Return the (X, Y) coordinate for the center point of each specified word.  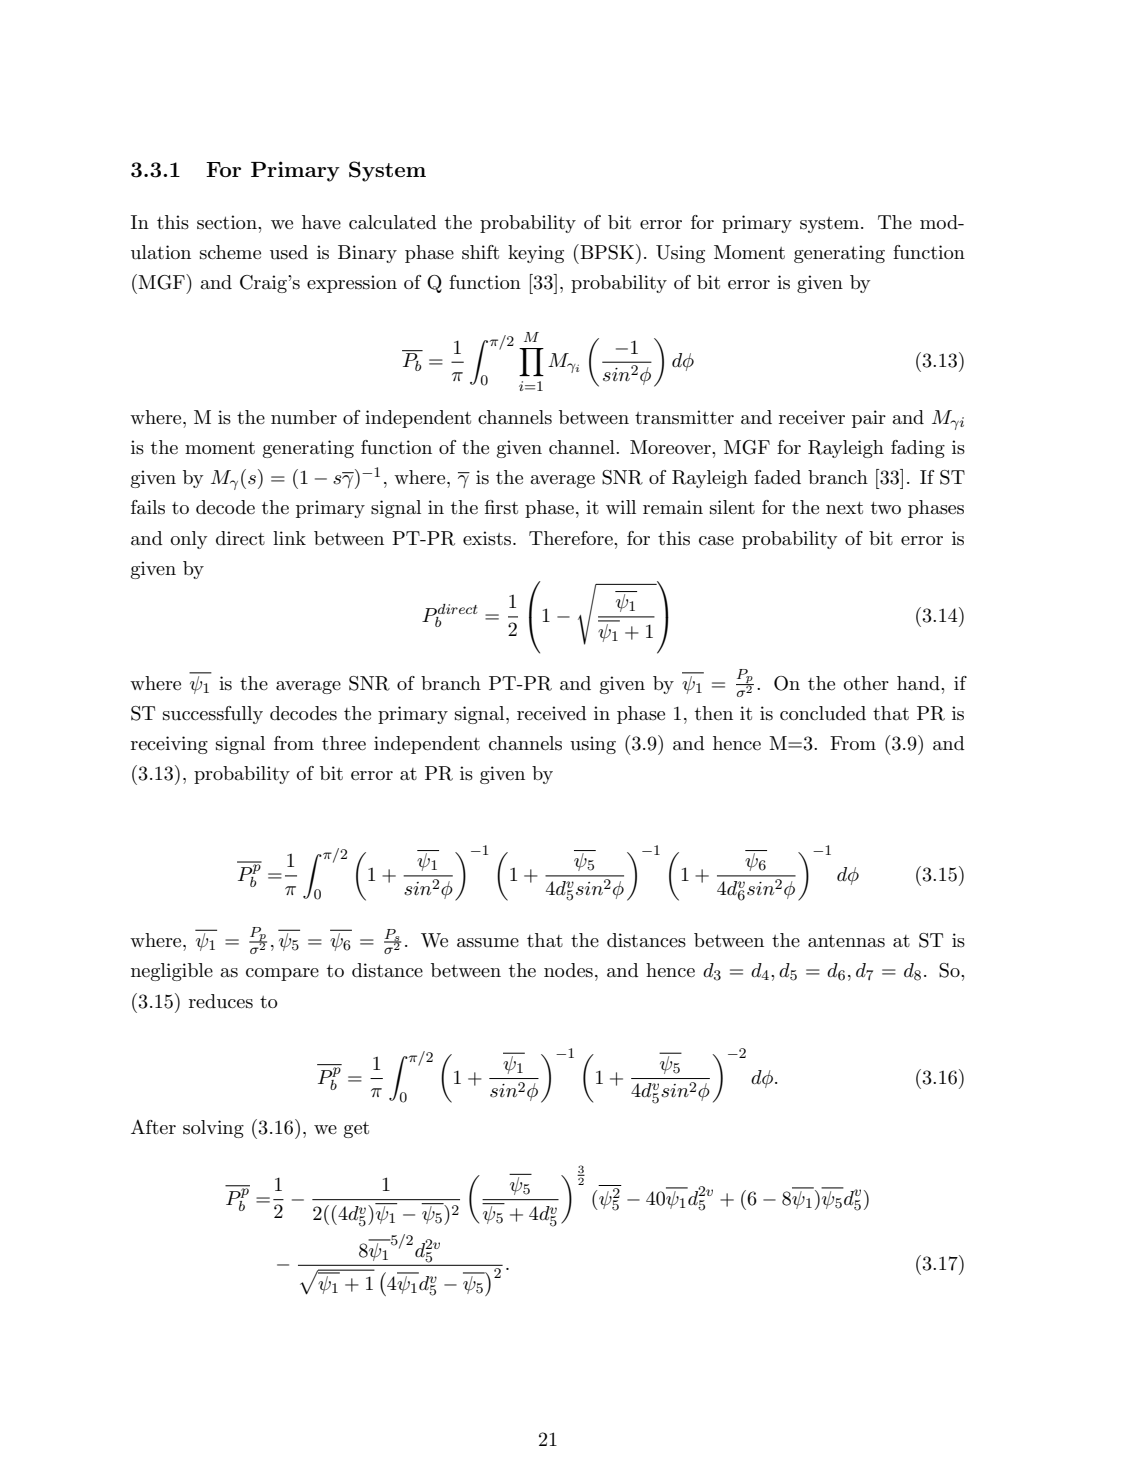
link (289, 538)
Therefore (572, 538)
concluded (823, 713)
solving (213, 1129)
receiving (169, 745)
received (552, 713)
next (844, 508)
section (228, 222)
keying (536, 254)
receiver (812, 417)
